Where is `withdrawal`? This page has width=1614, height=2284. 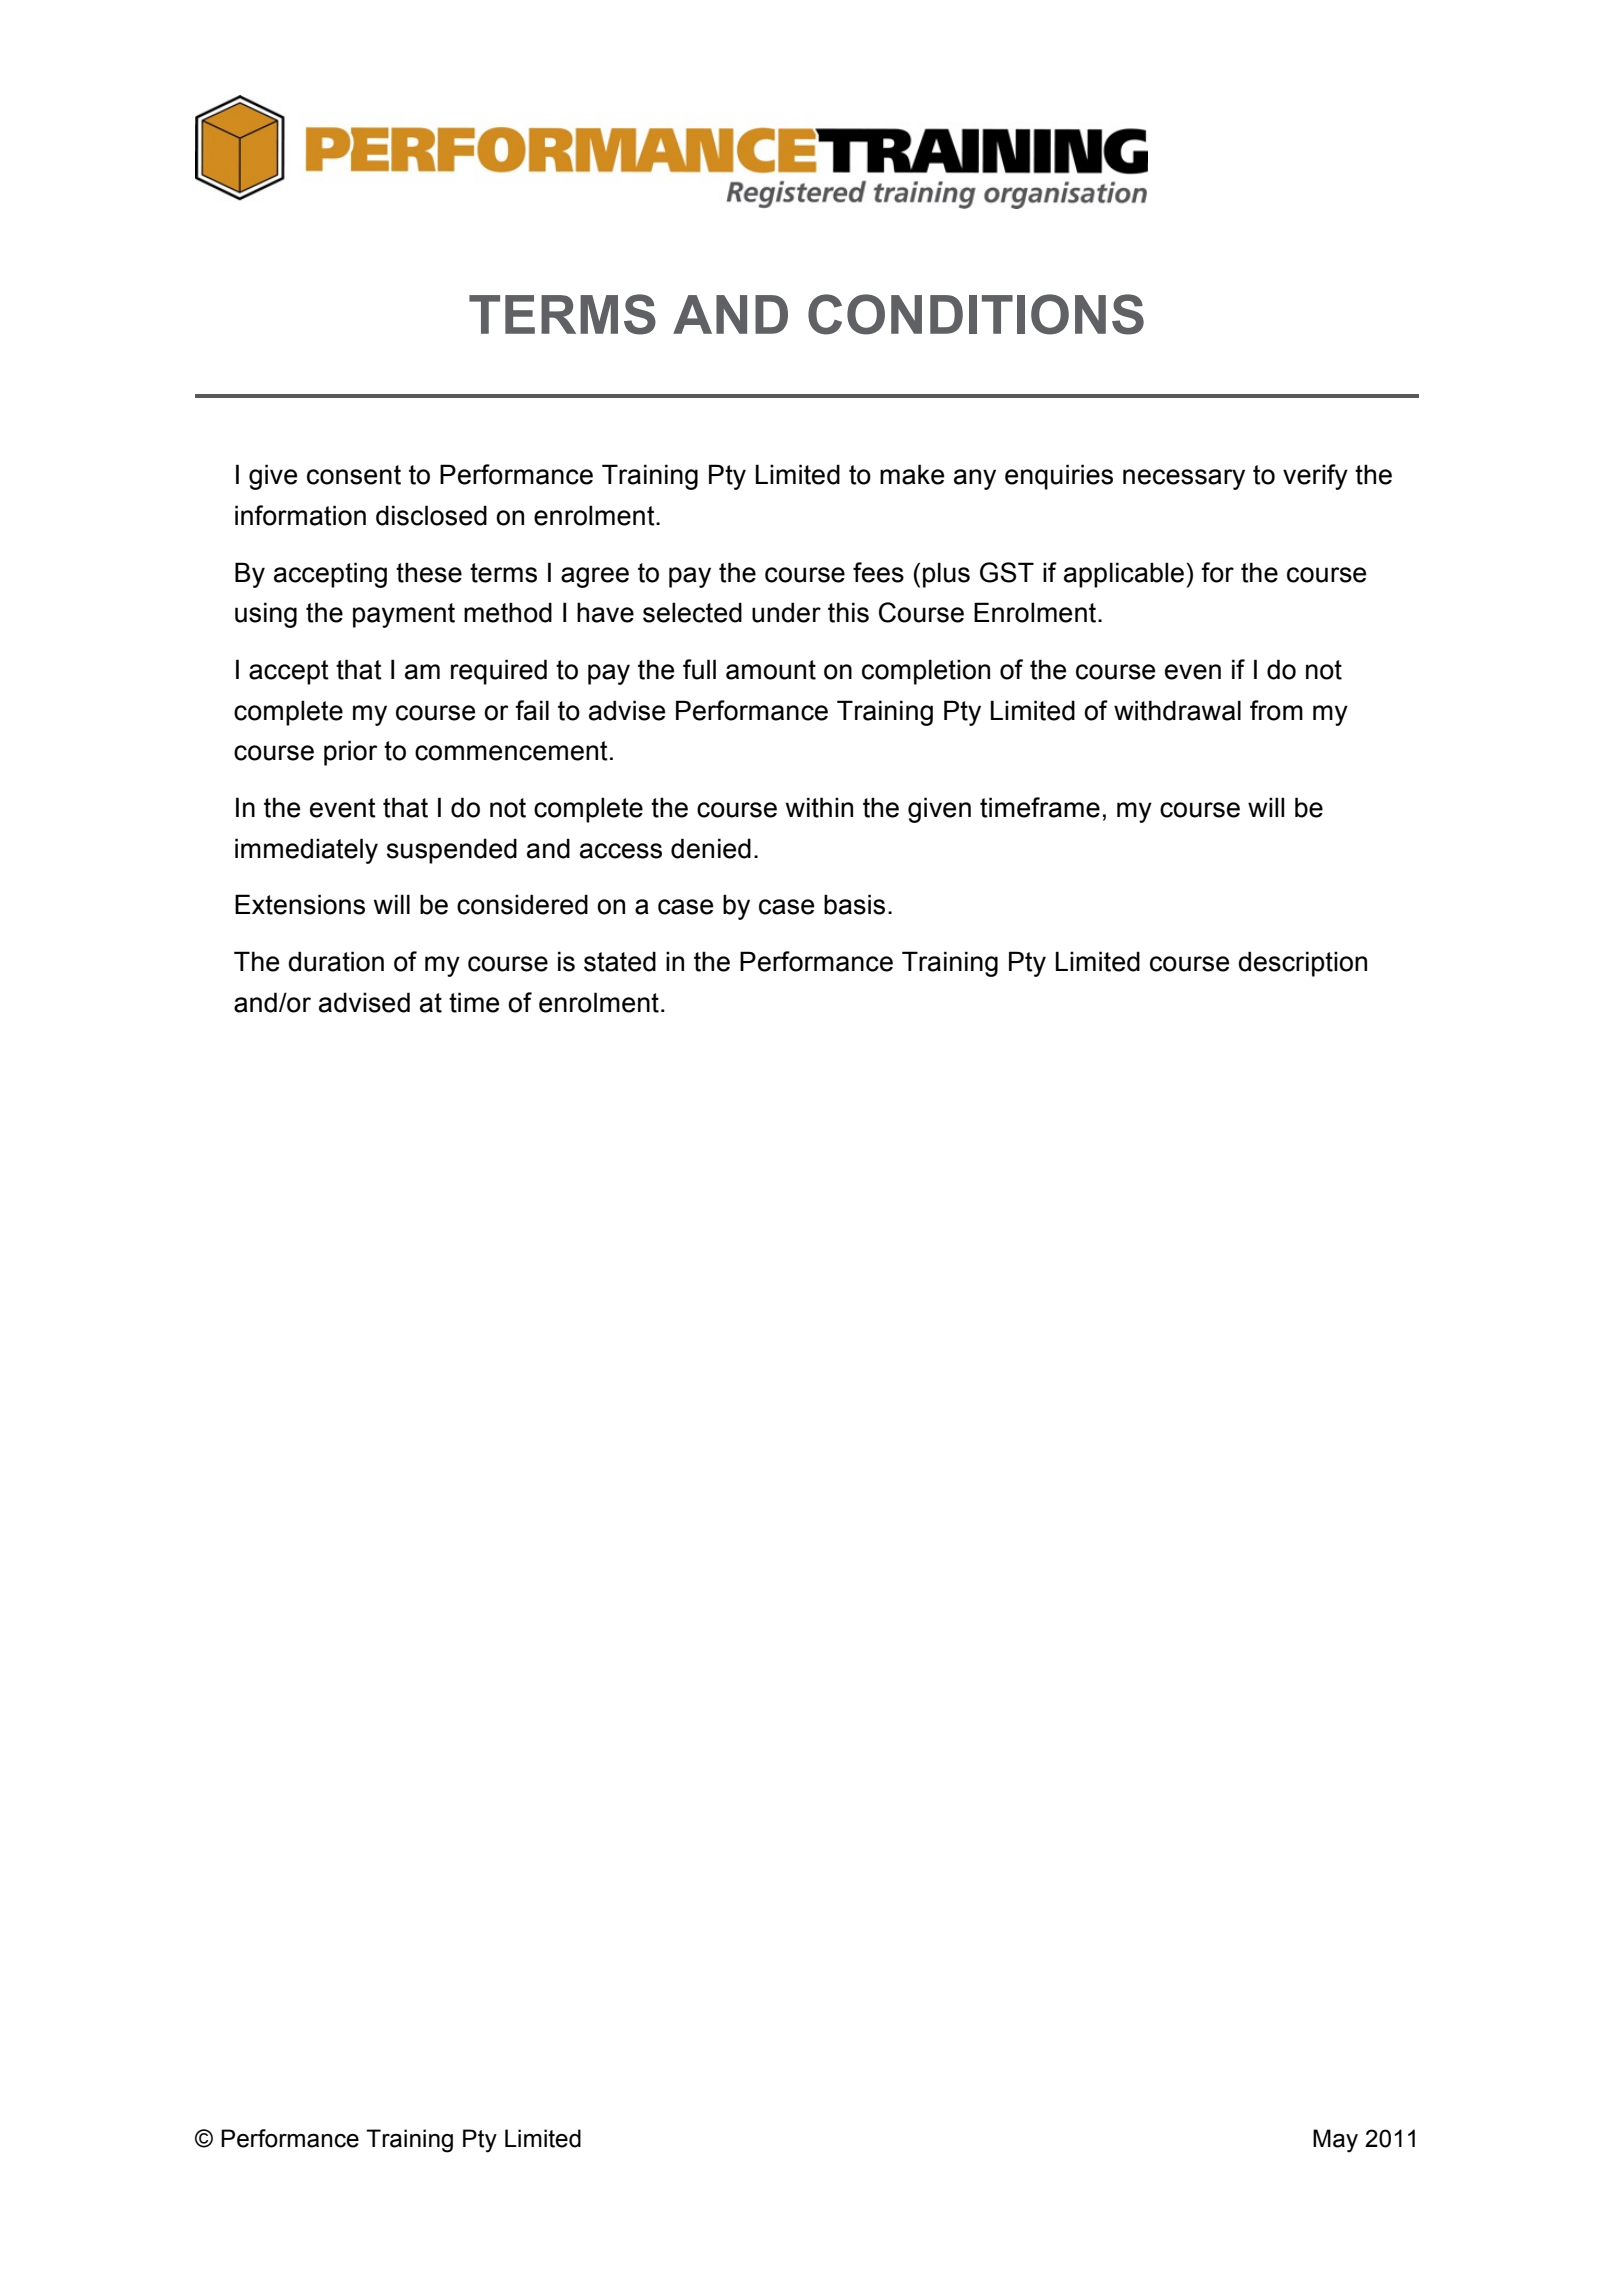 withdrawal is located at coordinates (1177, 710).
